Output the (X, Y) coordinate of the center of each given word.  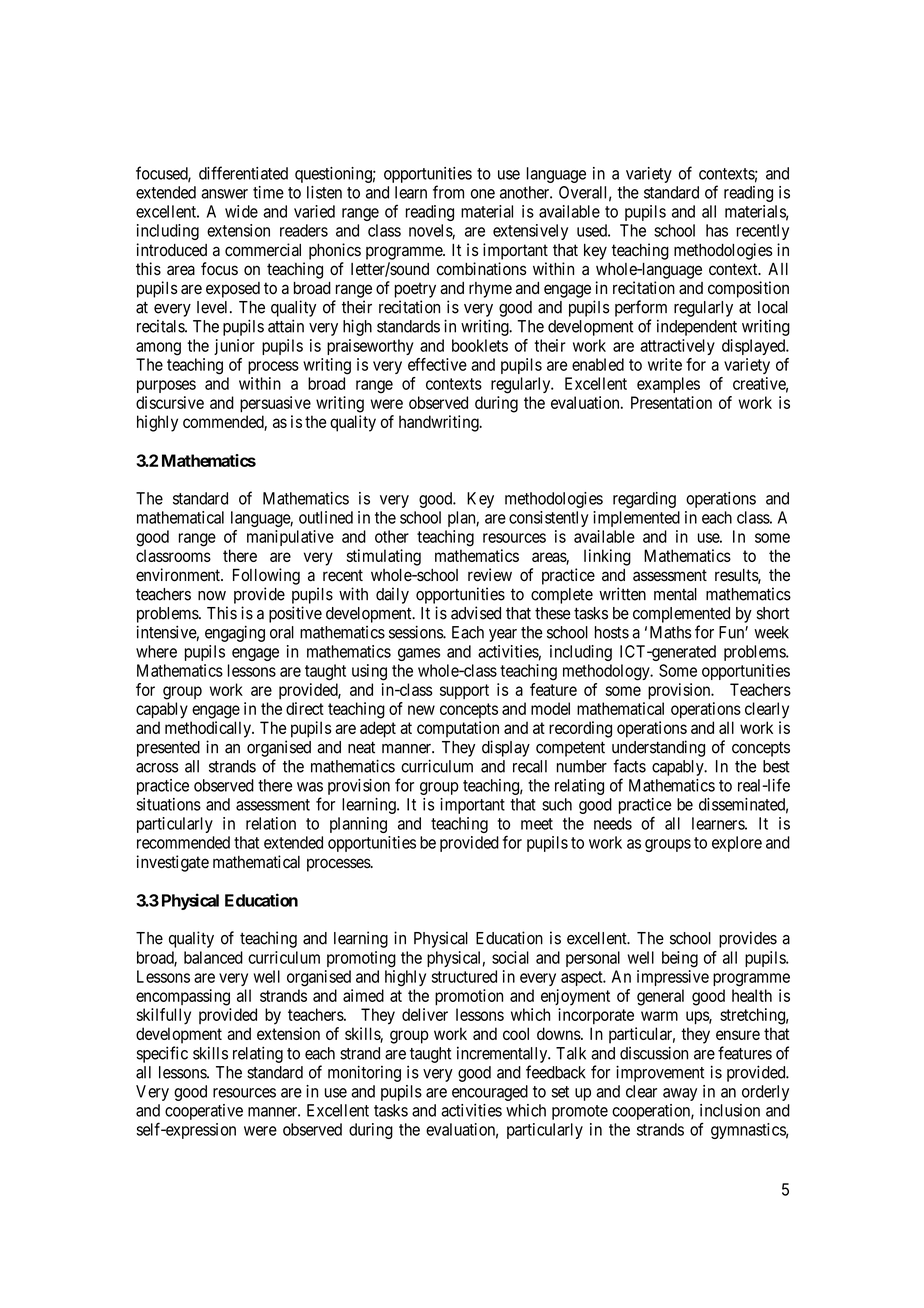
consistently (549, 519)
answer (224, 194)
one (483, 194)
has (717, 230)
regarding (644, 500)
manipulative (290, 538)
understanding (658, 748)
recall (530, 766)
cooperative (204, 1112)
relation (271, 823)
